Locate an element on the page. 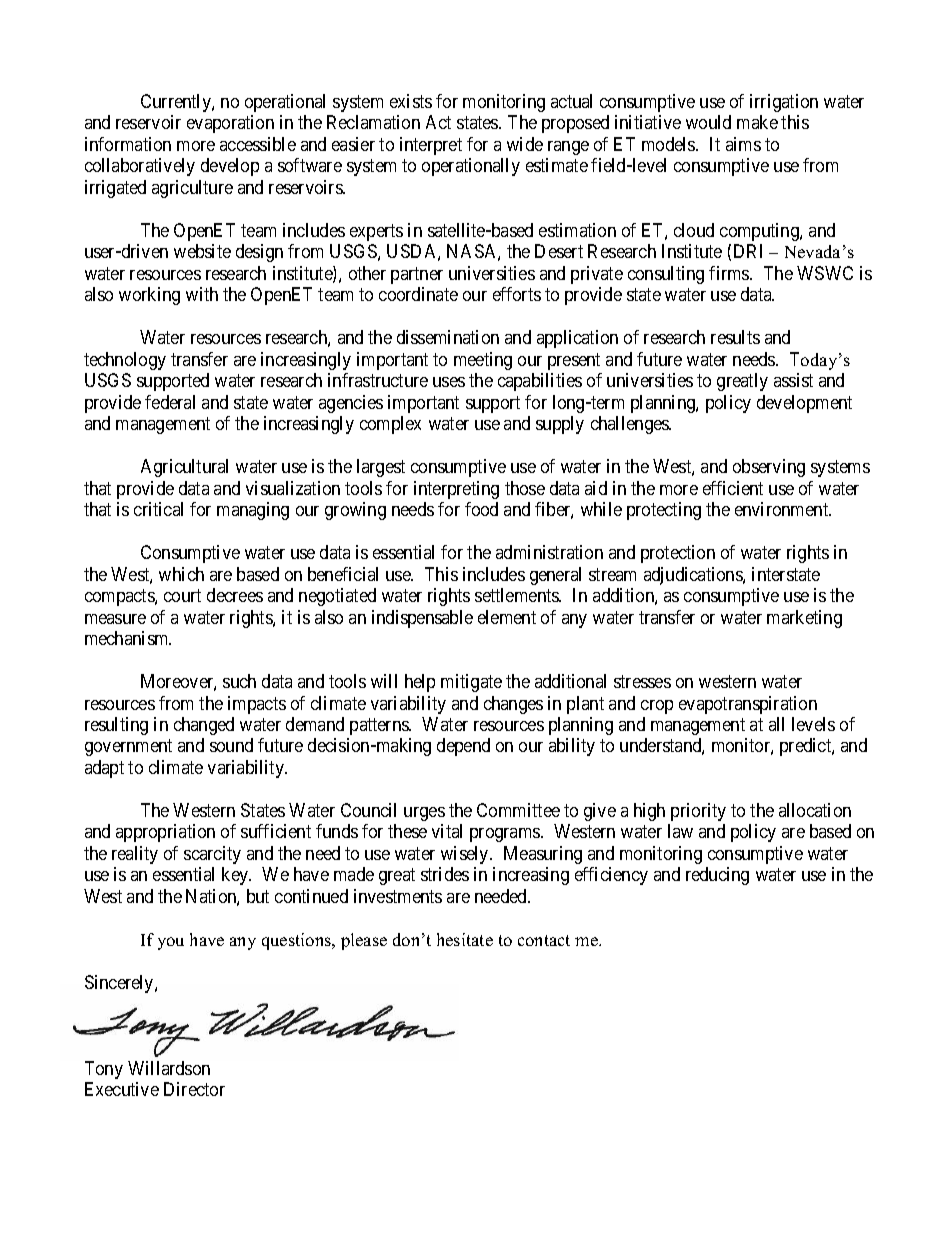 This document has width=952, height=1233. aims is located at coordinates (743, 144).
